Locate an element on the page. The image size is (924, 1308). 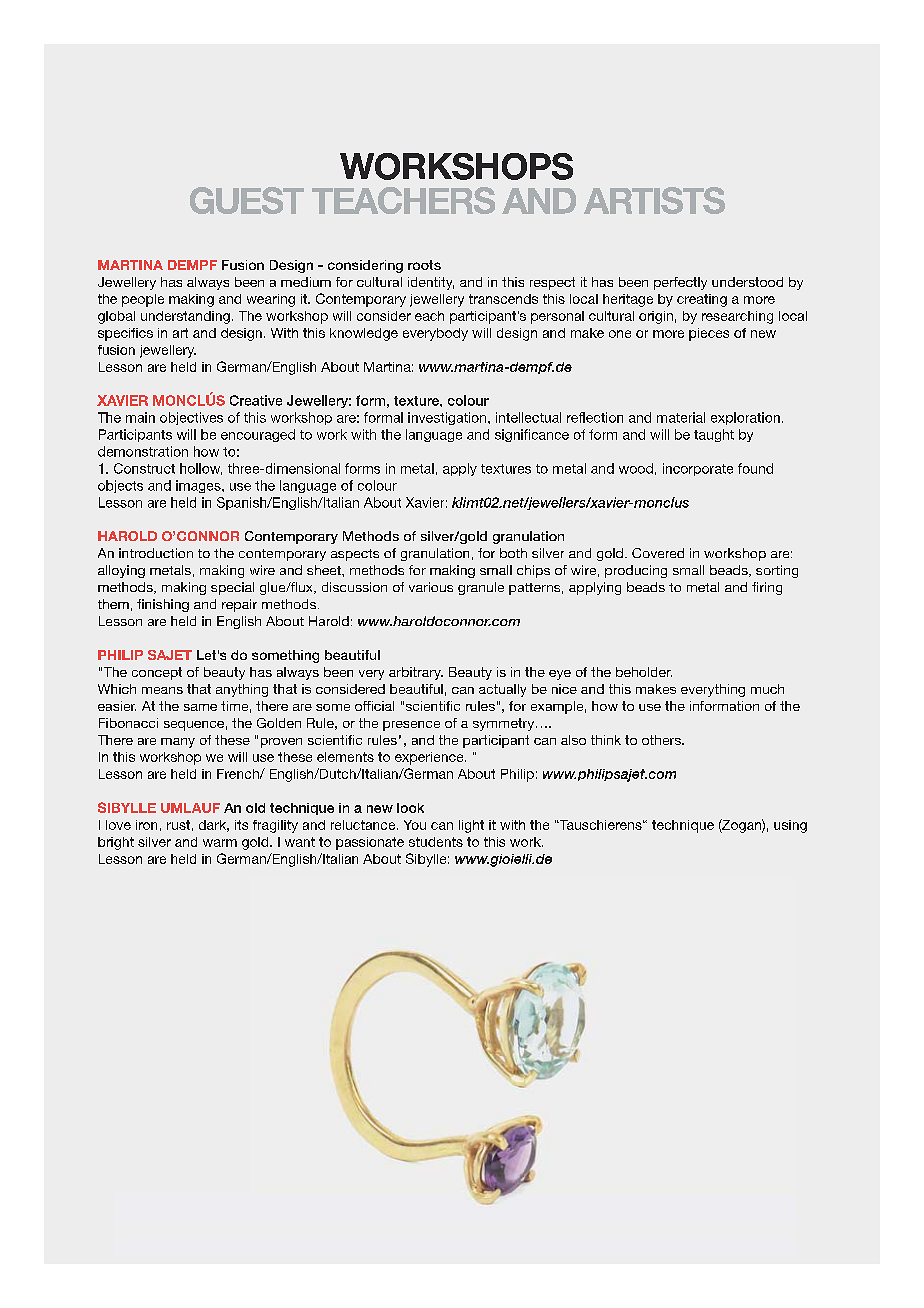
GUEST is located at coordinates (247, 200).
